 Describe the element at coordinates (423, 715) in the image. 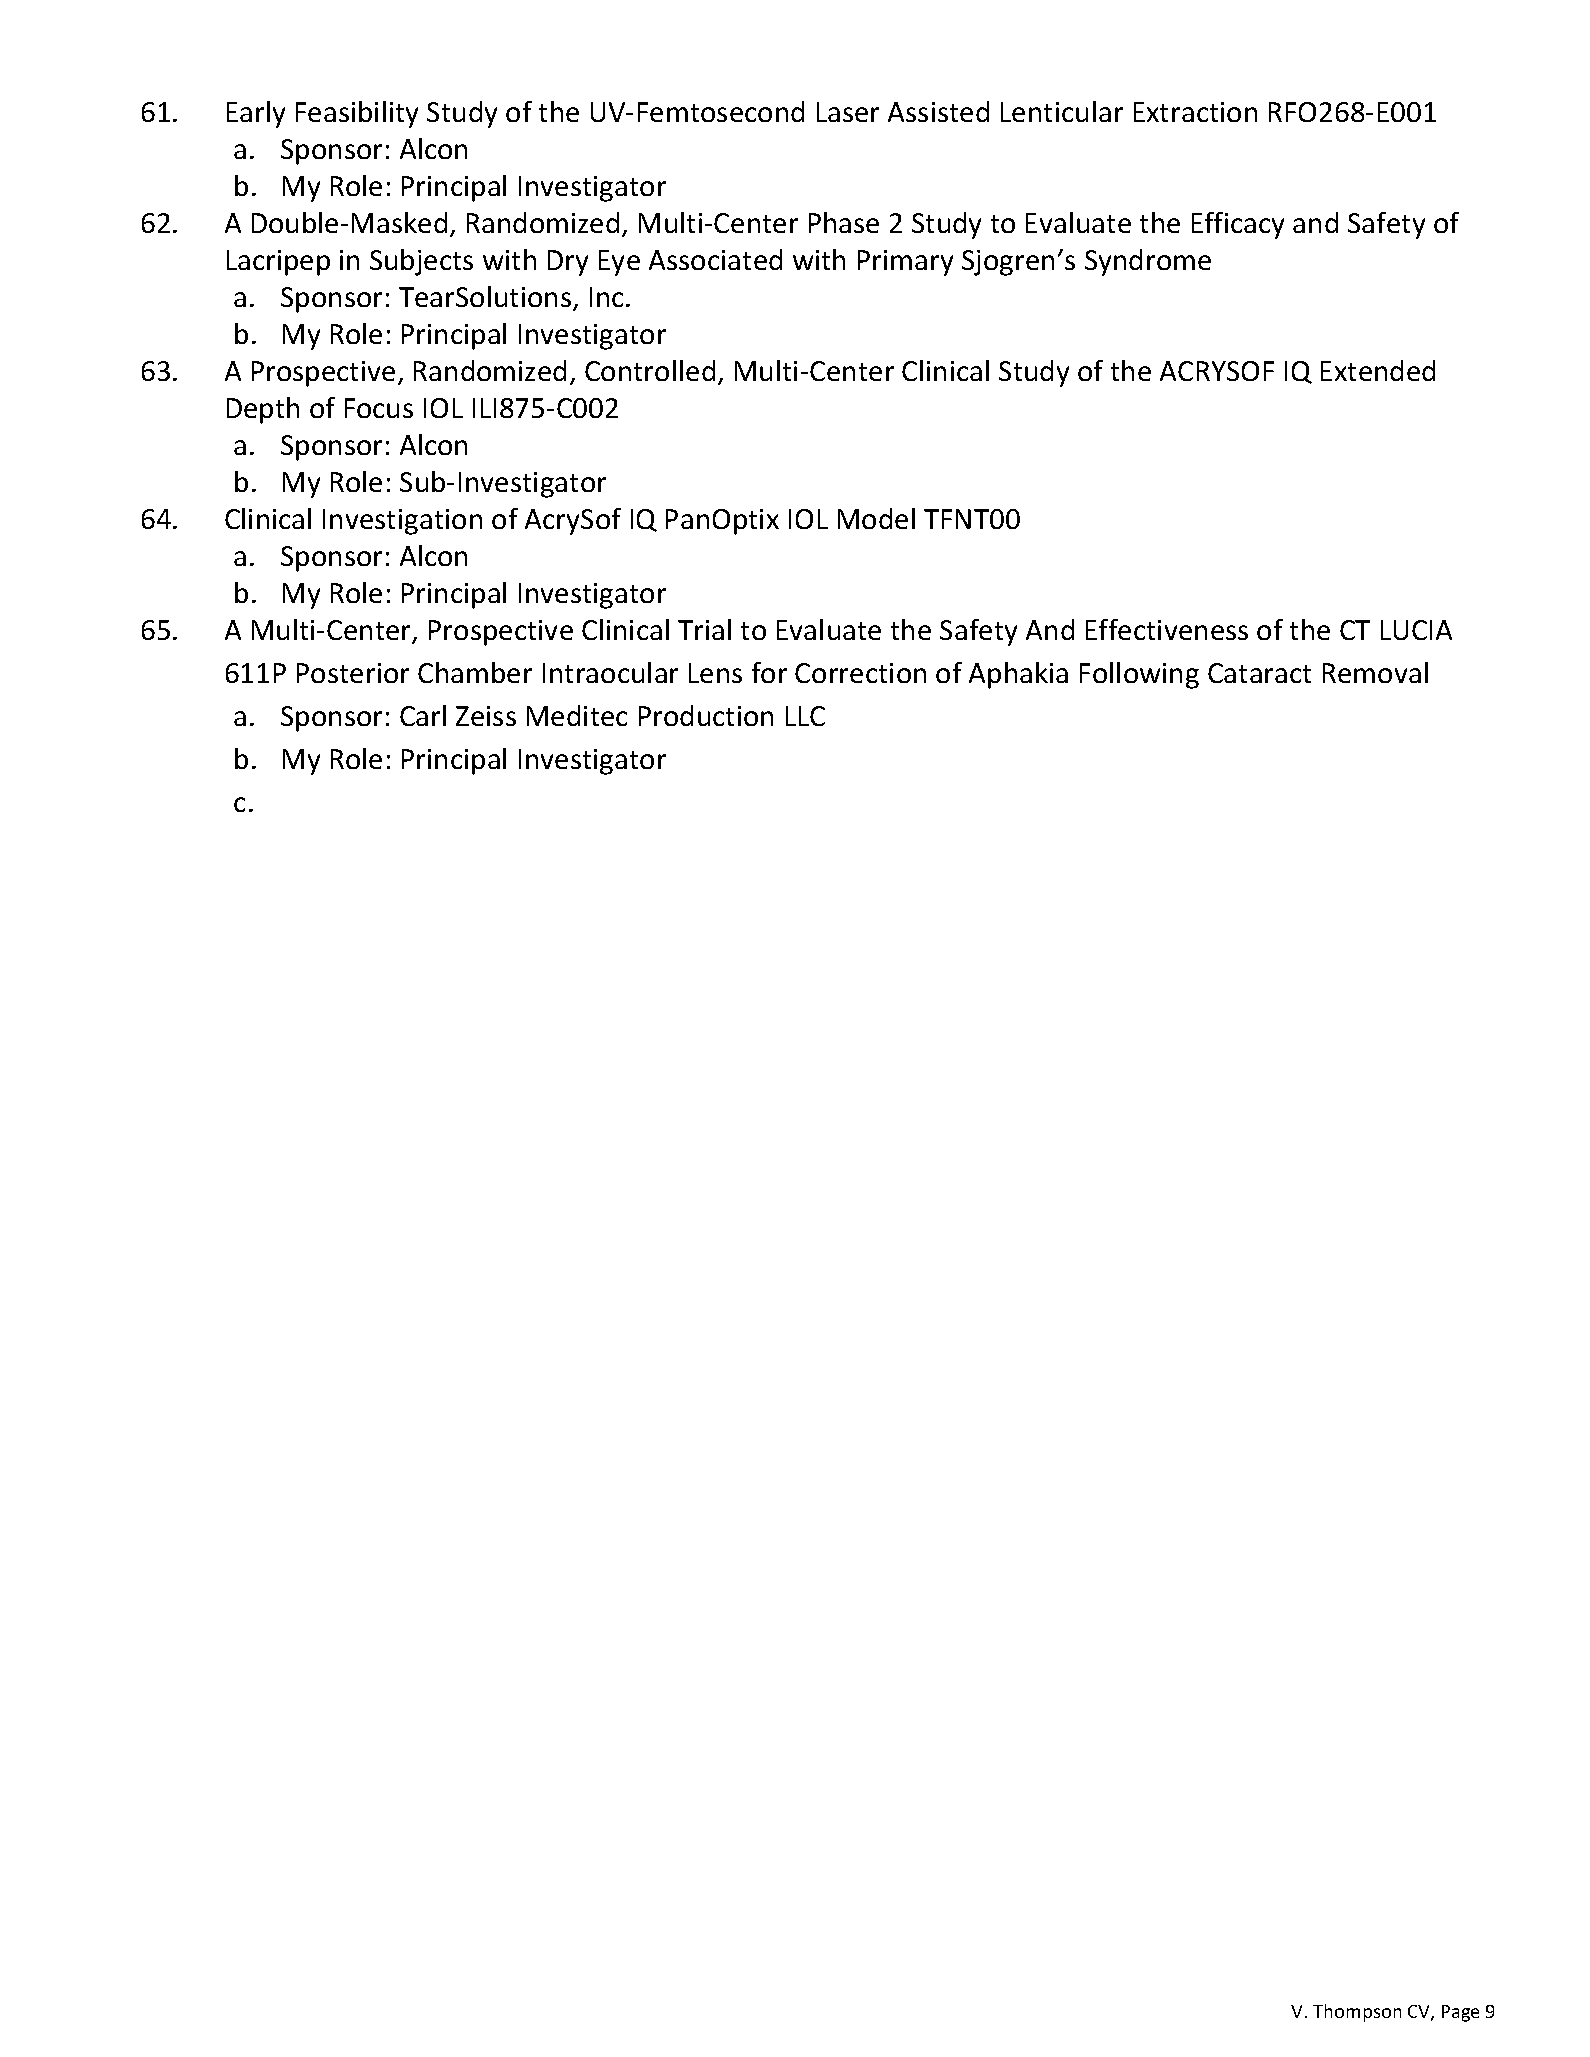

I see `Carl` at that location.
